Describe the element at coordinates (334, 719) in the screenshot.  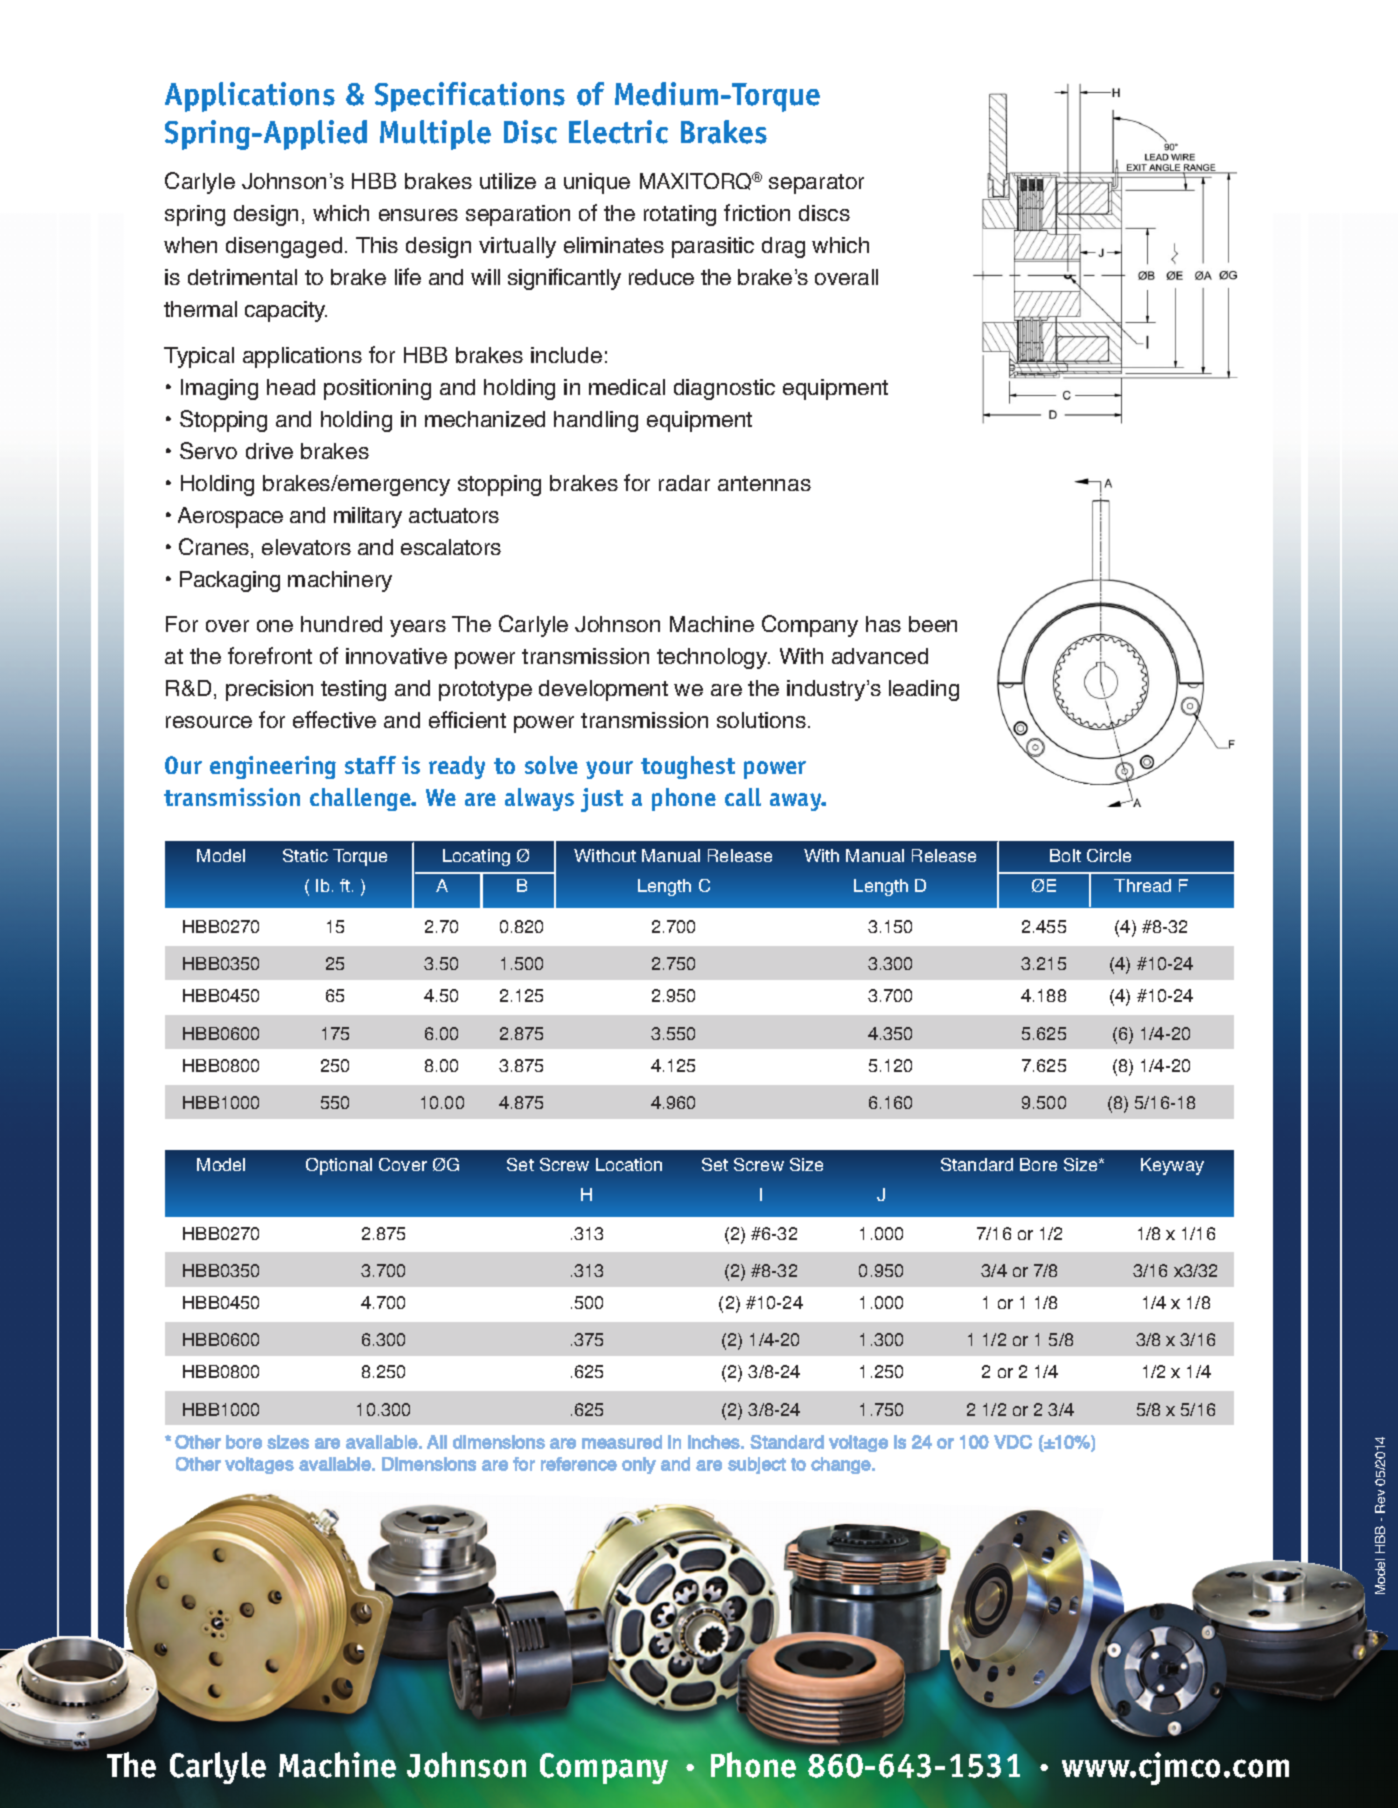
I see `effective` at that location.
